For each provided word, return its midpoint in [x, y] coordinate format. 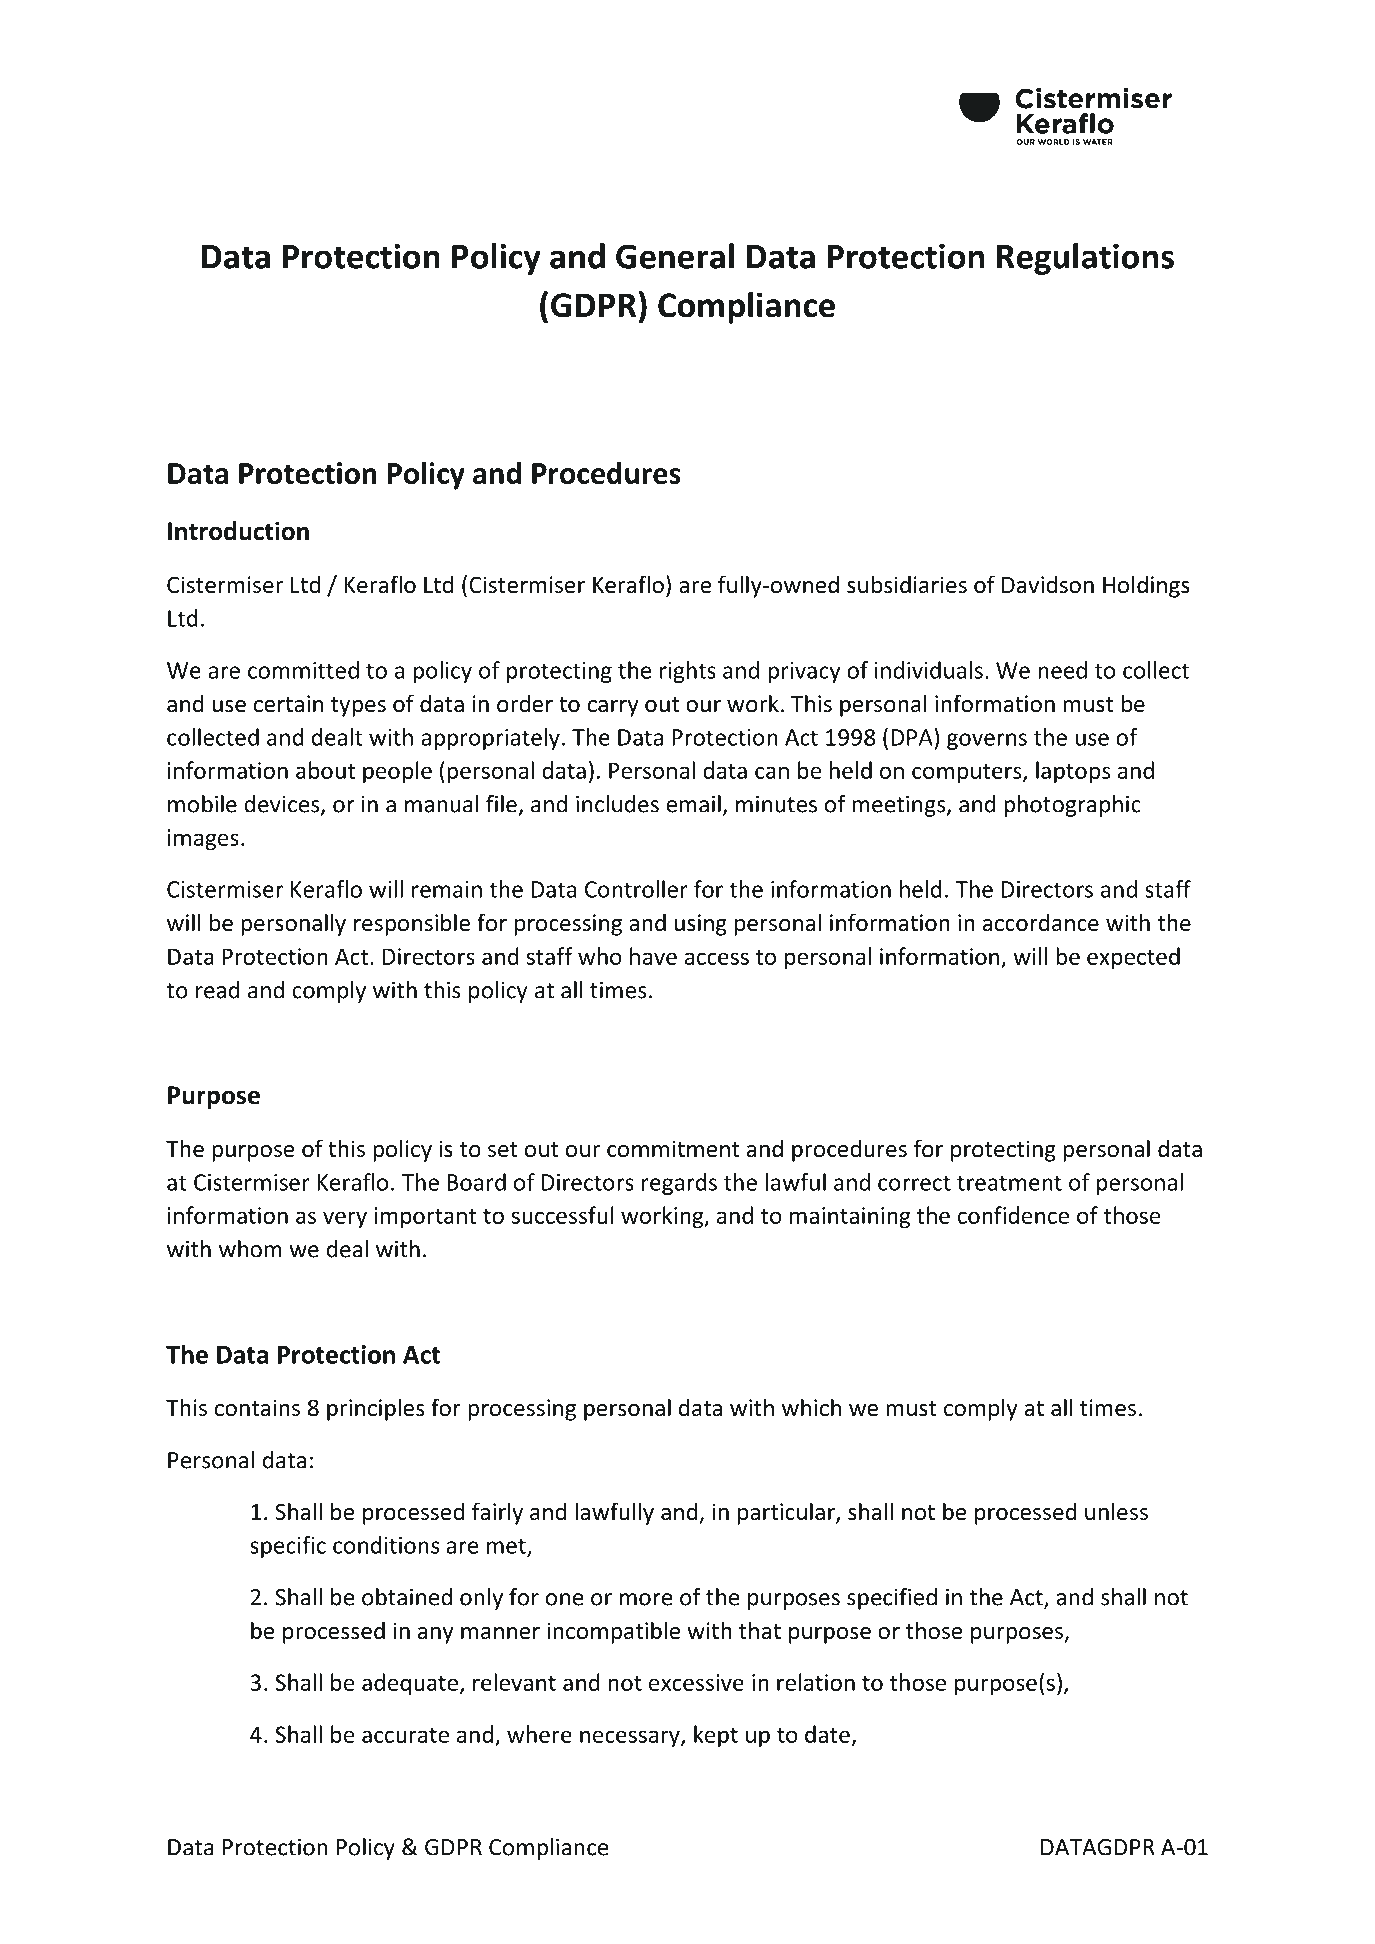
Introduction [238, 531]
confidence [1013, 1215]
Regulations [1085, 259]
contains [257, 1408]
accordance [1041, 922]
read [218, 990]
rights [688, 672]
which [811, 1407]
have [653, 956]
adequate [410, 1684]
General [675, 256]
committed [303, 670]
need [1062, 670]
